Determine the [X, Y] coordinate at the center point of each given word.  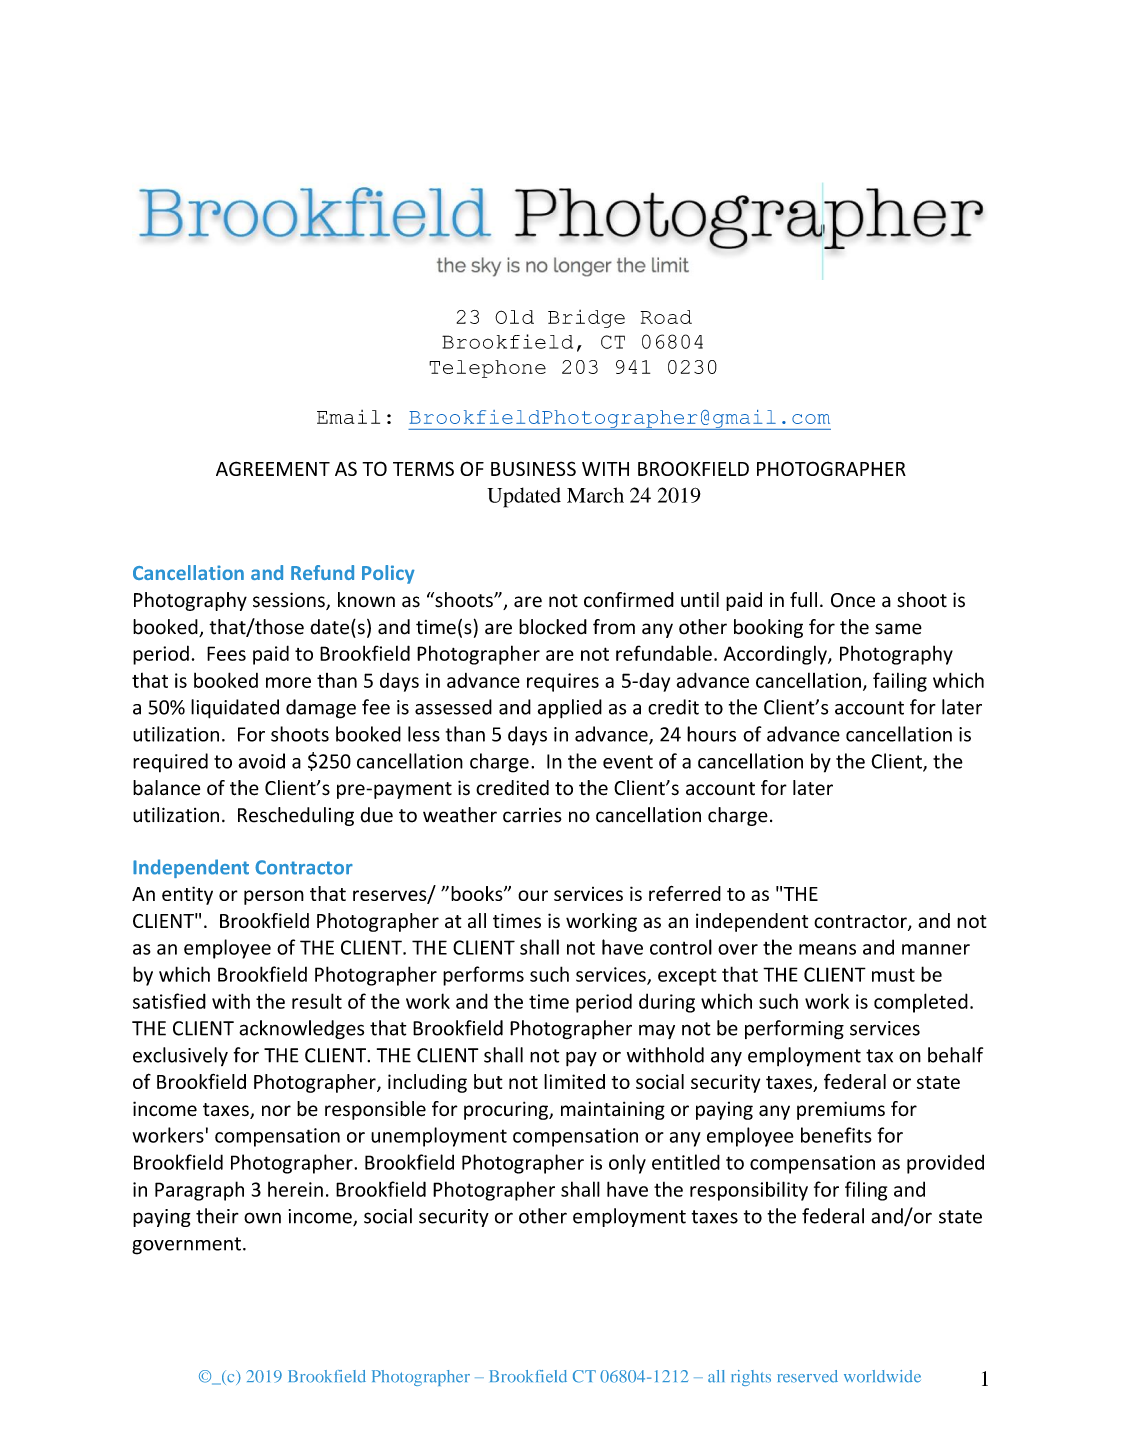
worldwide [882, 1376]
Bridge [586, 319]
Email [348, 417]
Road [666, 317]
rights [751, 1378]
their [217, 1216]
